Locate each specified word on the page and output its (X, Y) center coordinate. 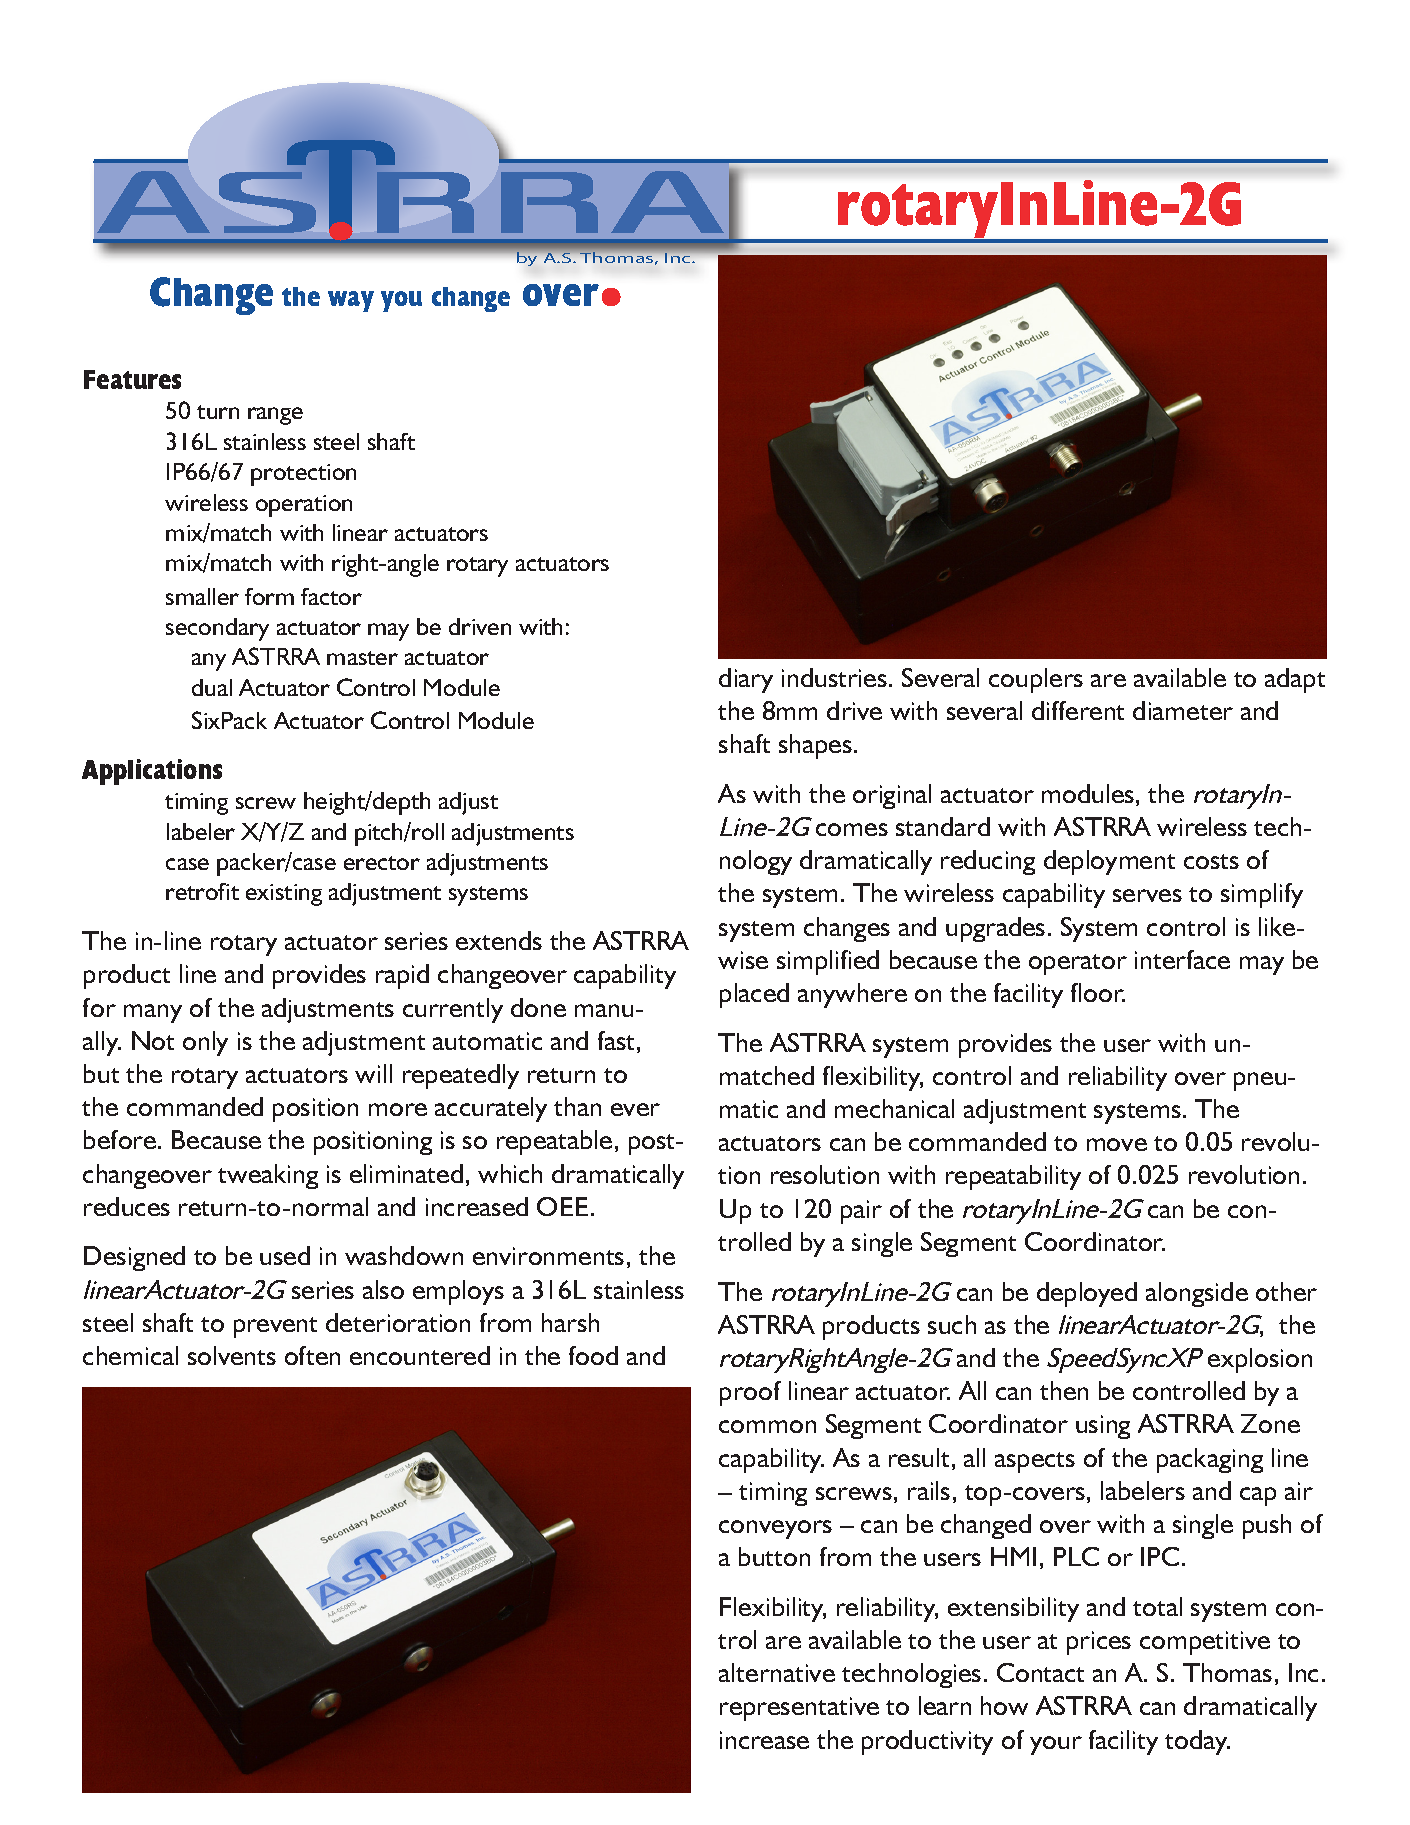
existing (284, 895)
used (285, 1255)
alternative (777, 1672)
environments (548, 1256)
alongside (1197, 1294)
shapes (815, 746)
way (351, 301)
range (275, 416)
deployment (1109, 862)
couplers (1036, 680)
